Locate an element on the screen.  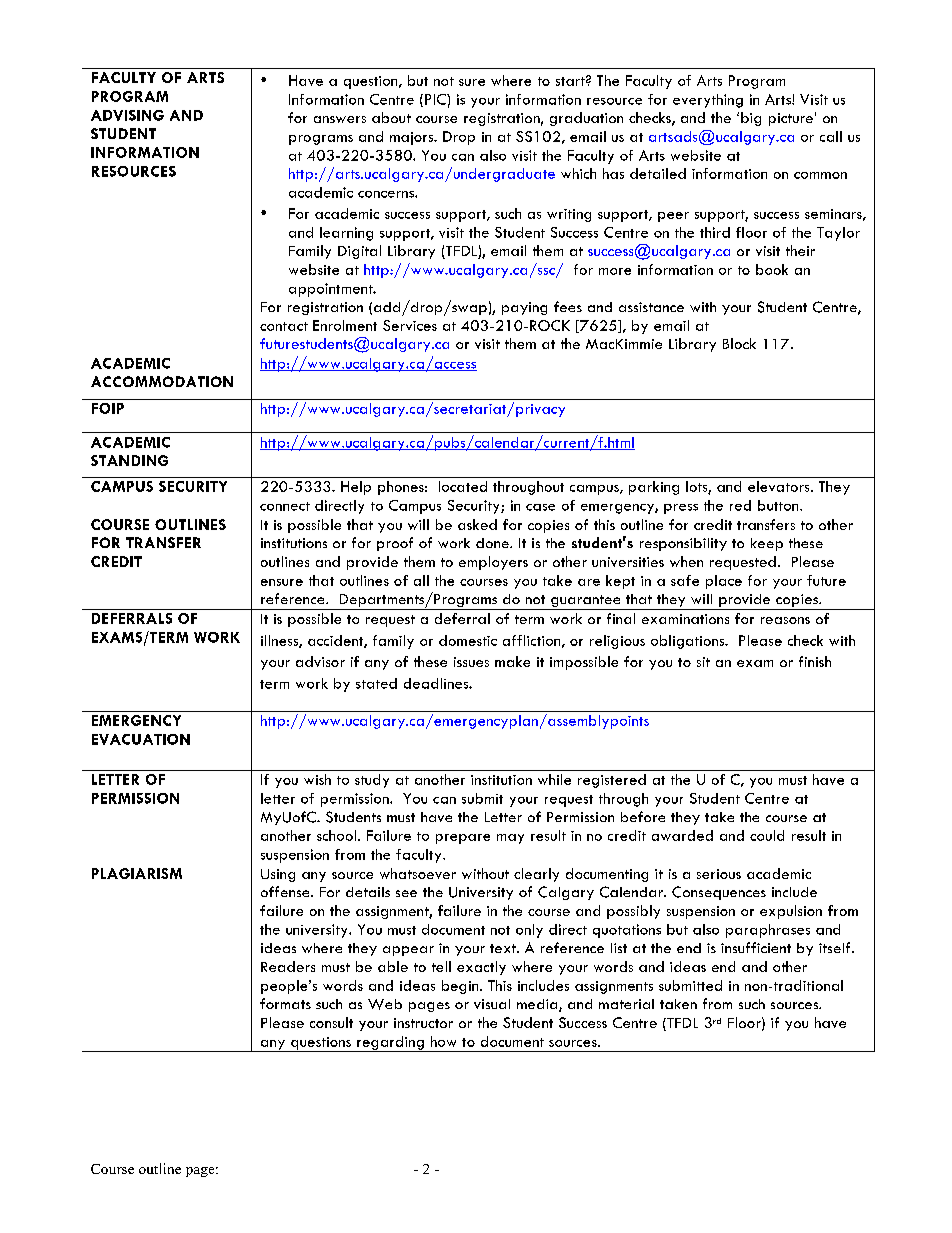
visual is located at coordinates (492, 1004).
